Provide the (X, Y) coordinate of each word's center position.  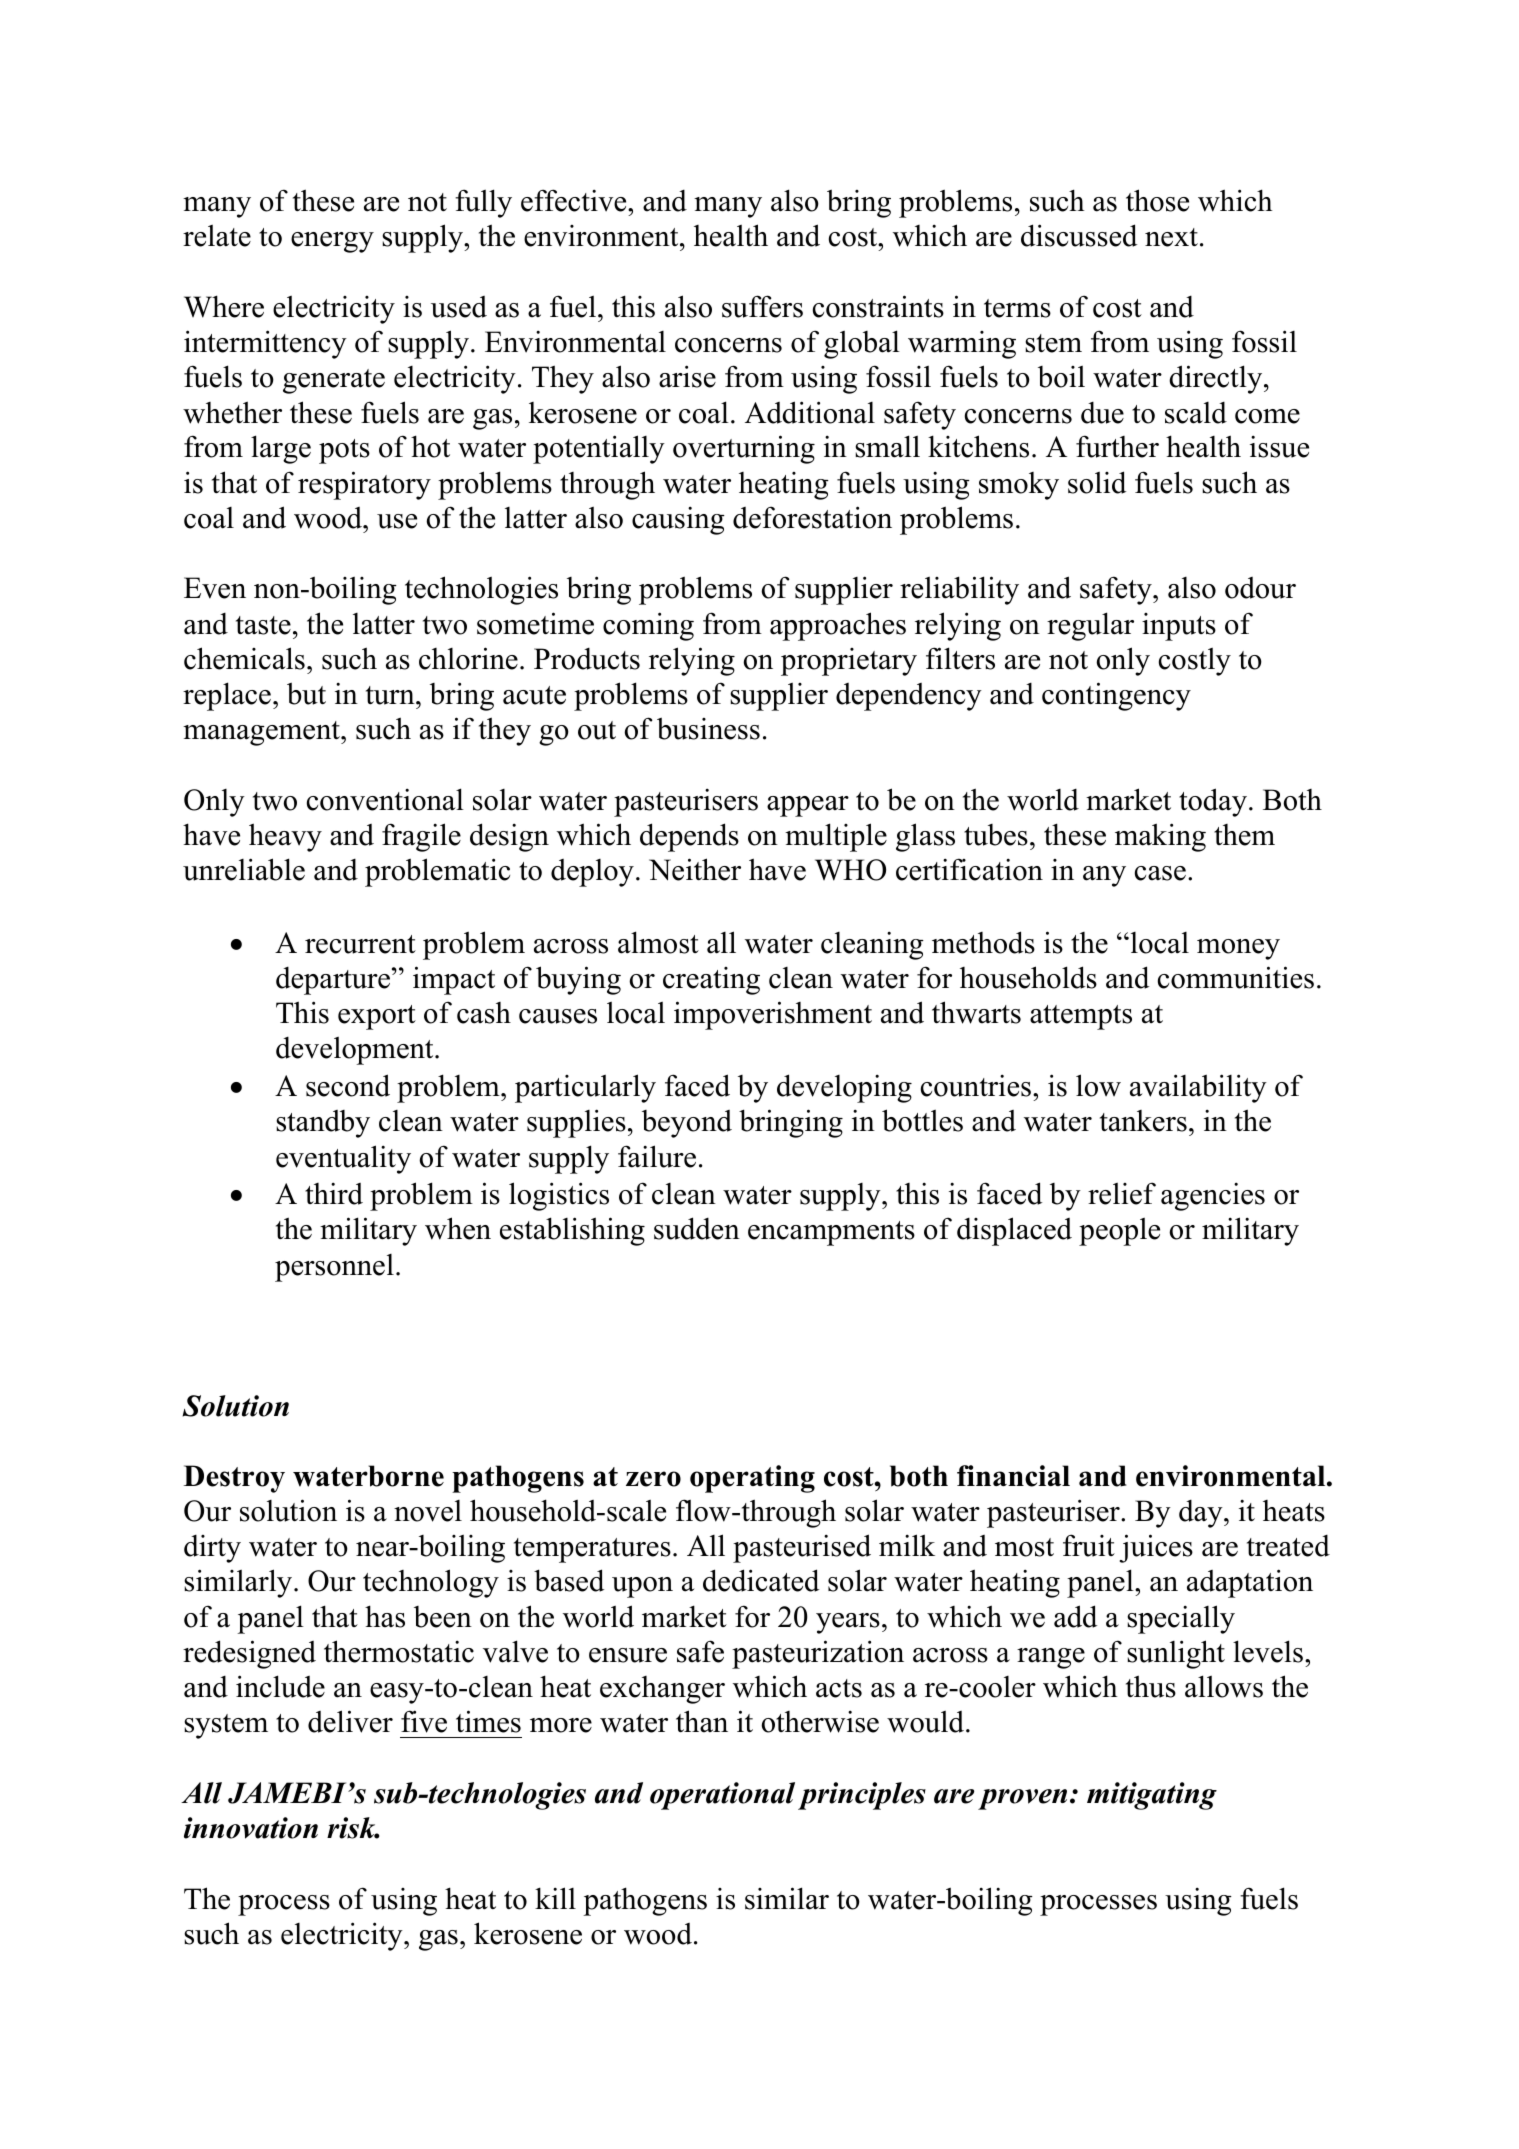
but (306, 693)
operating (752, 1479)
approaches (838, 626)
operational (722, 1796)
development (356, 1051)
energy (332, 242)
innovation (251, 1828)
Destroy (234, 1479)
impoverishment (773, 1015)
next (1171, 237)
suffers (762, 306)
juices (1156, 1548)
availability (1198, 1088)
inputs (1179, 627)
